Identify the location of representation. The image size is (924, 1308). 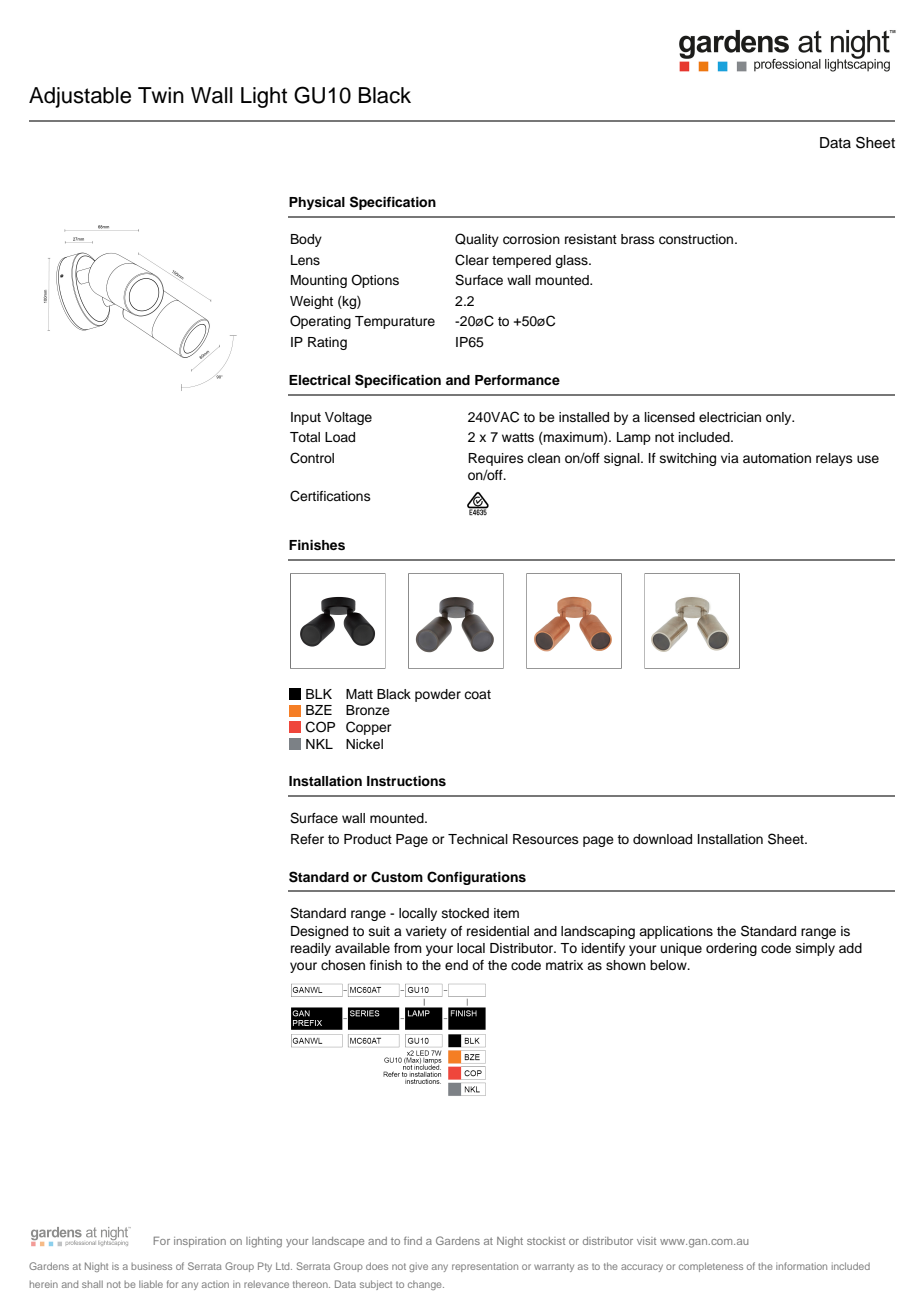
(485, 1267).
